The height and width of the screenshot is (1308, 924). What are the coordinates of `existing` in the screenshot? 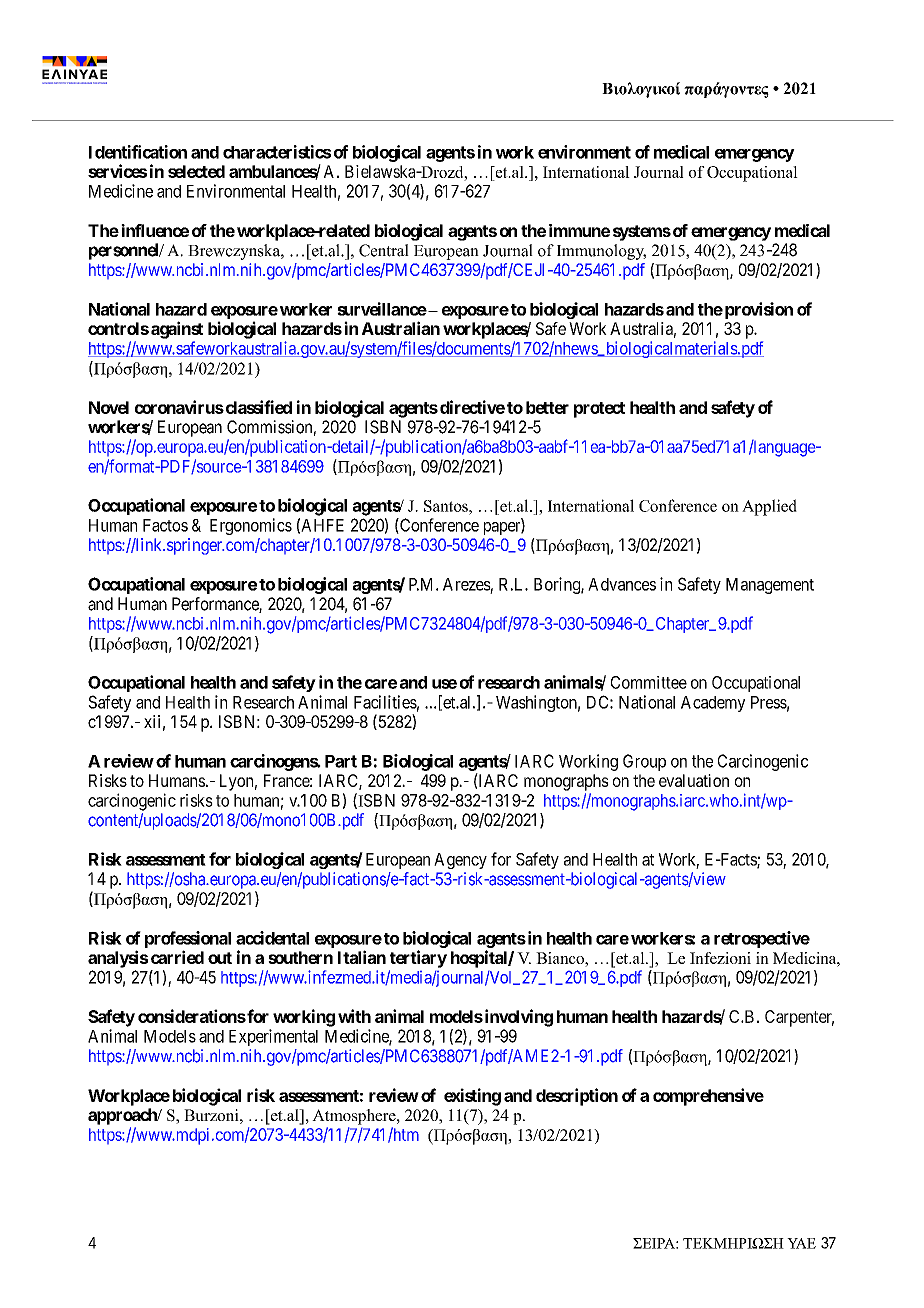 It's located at (472, 1097).
